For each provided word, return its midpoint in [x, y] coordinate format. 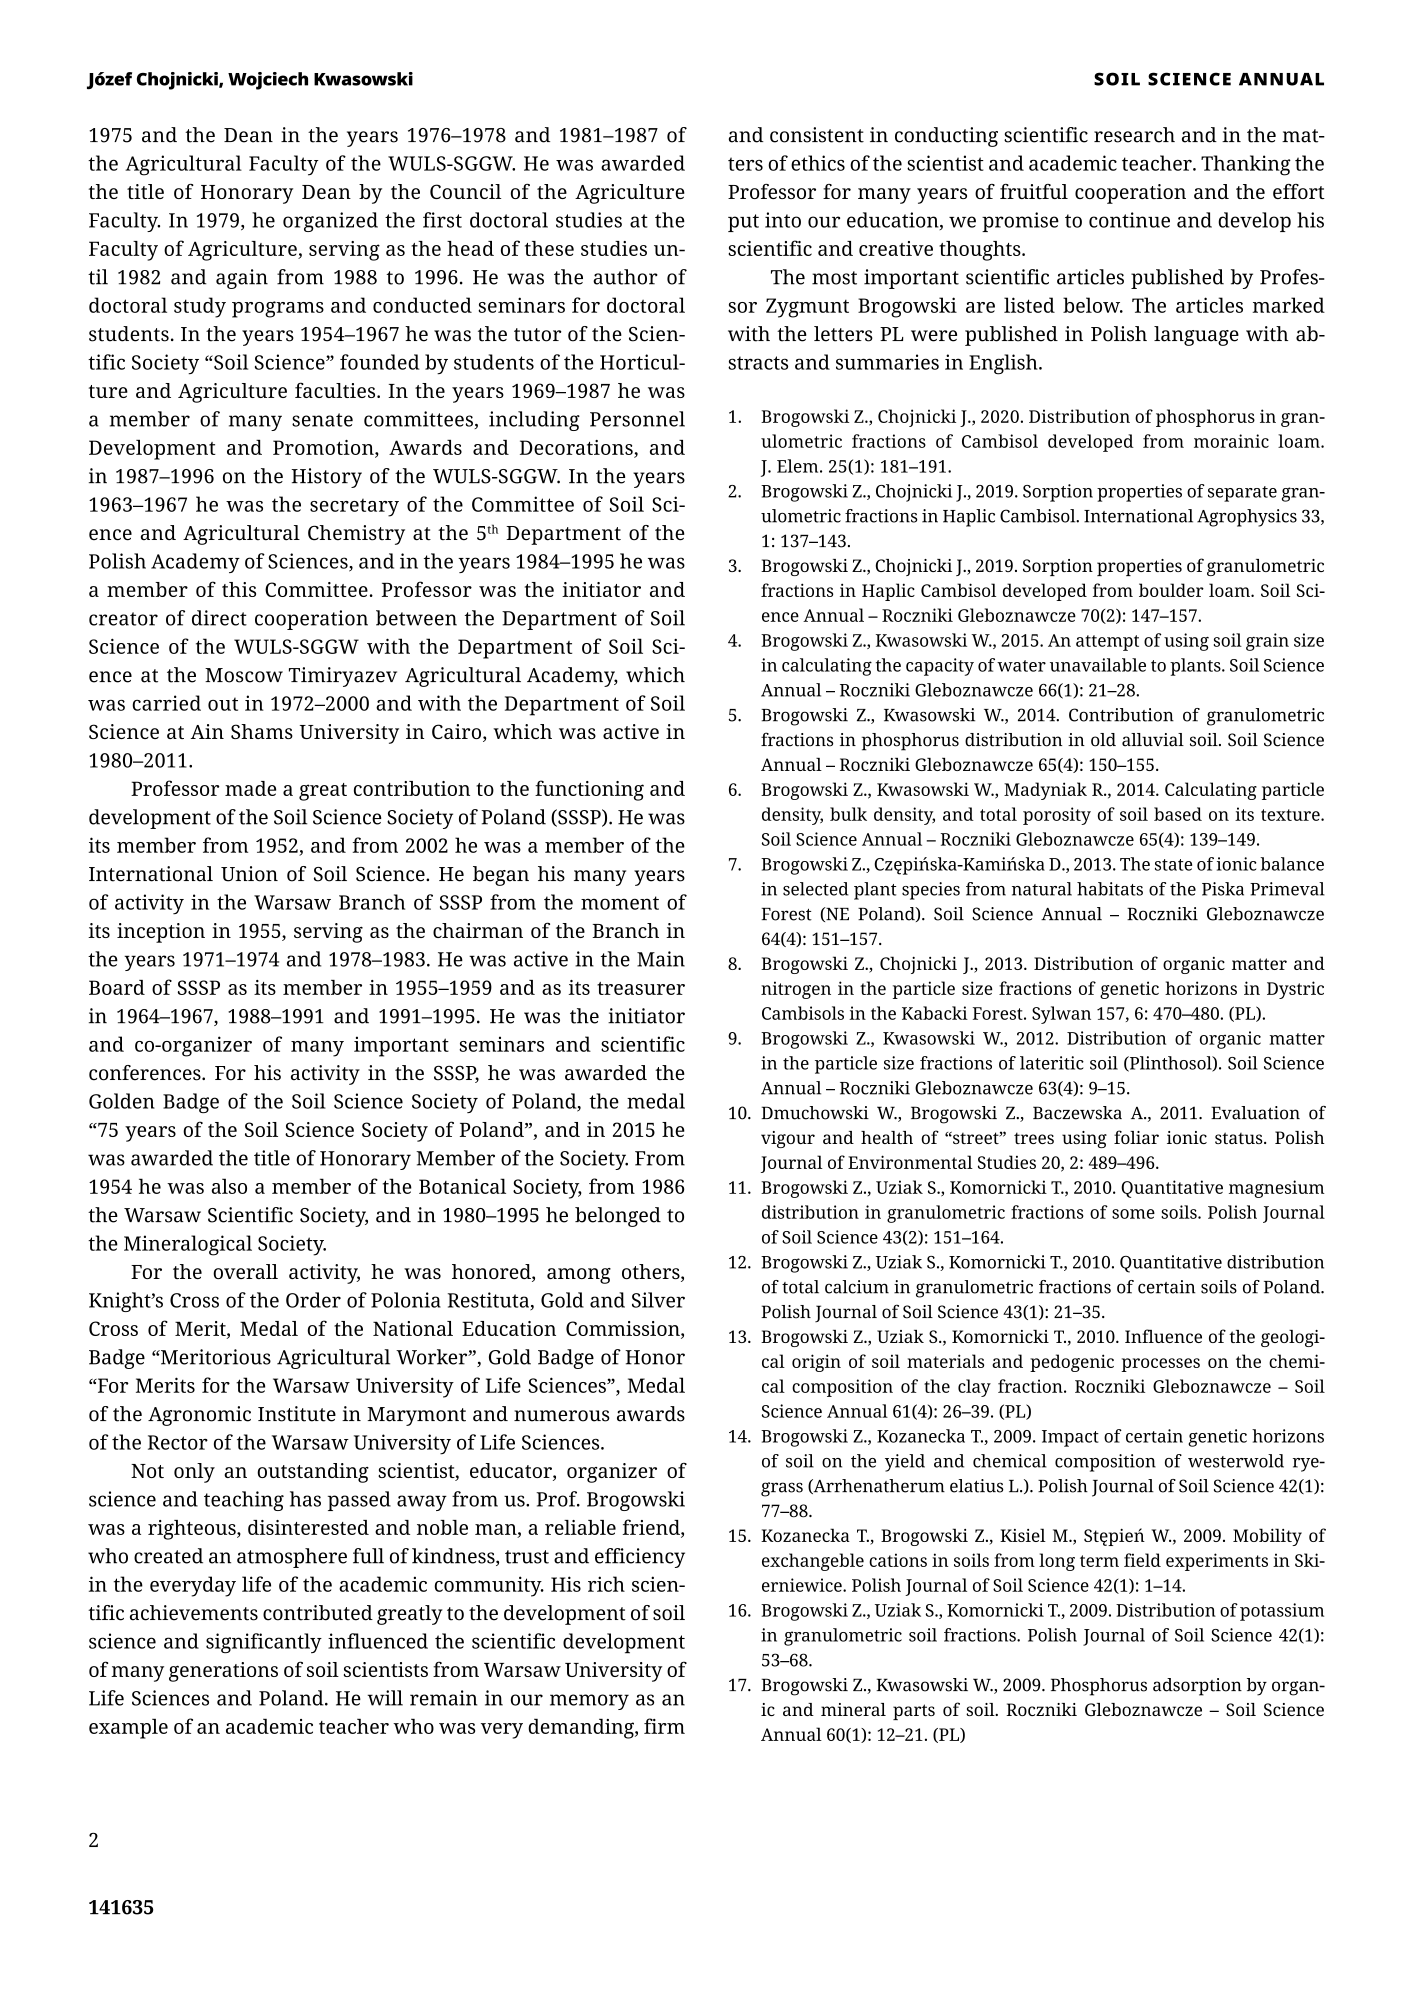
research [1134, 135]
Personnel [637, 419]
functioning [589, 790]
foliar [1136, 1137]
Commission [624, 1329]
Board [117, 987]
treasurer [641, 988]
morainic [1231, 441]
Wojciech [268, 81]
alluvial [1153, 740]
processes [1160, 1365]
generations [223, 1672]
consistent [817, 135]
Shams [262, 731]
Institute [297, 1414]
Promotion [324, 448]
